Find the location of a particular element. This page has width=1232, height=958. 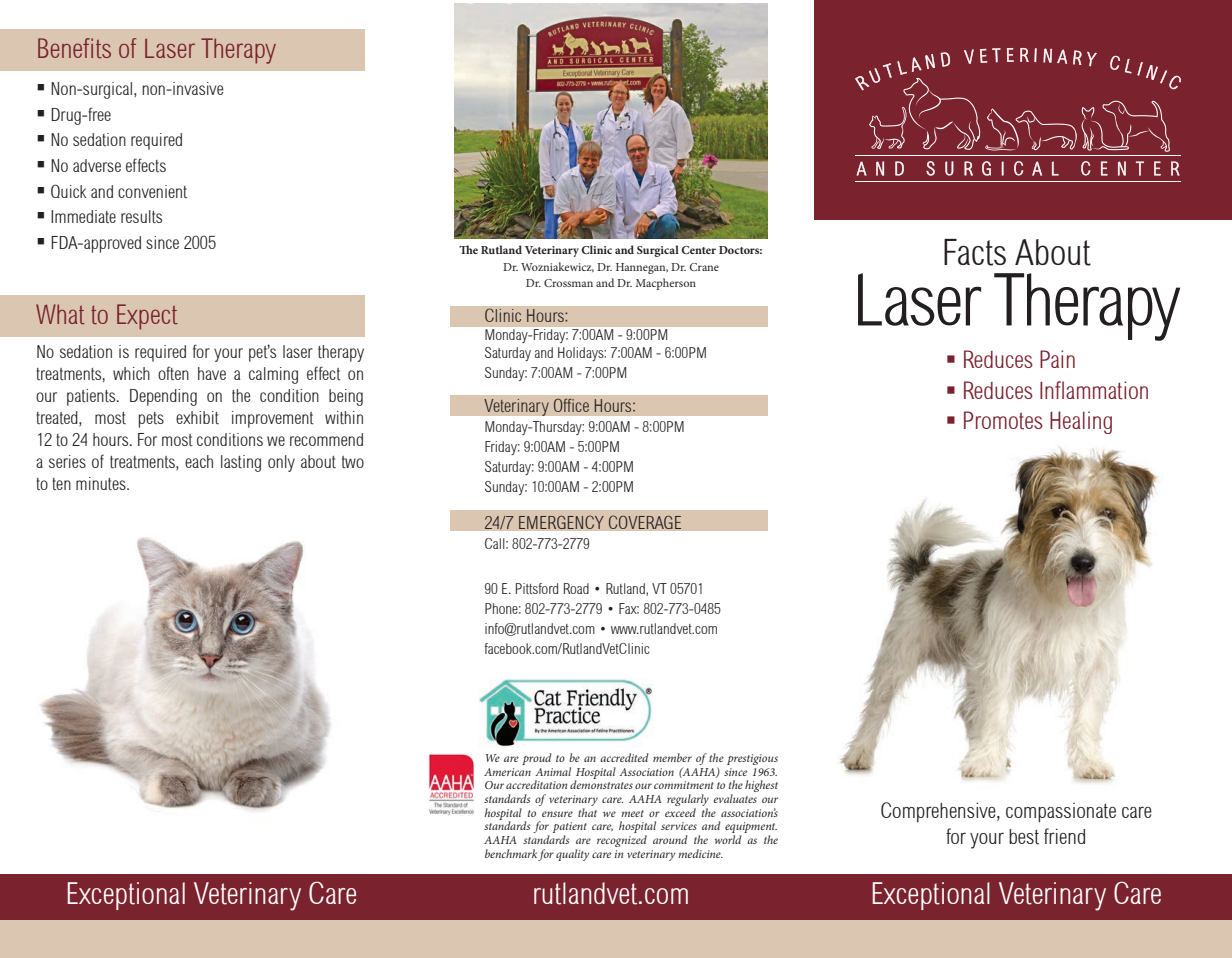

Expect is located at coordinates (147, 317).
